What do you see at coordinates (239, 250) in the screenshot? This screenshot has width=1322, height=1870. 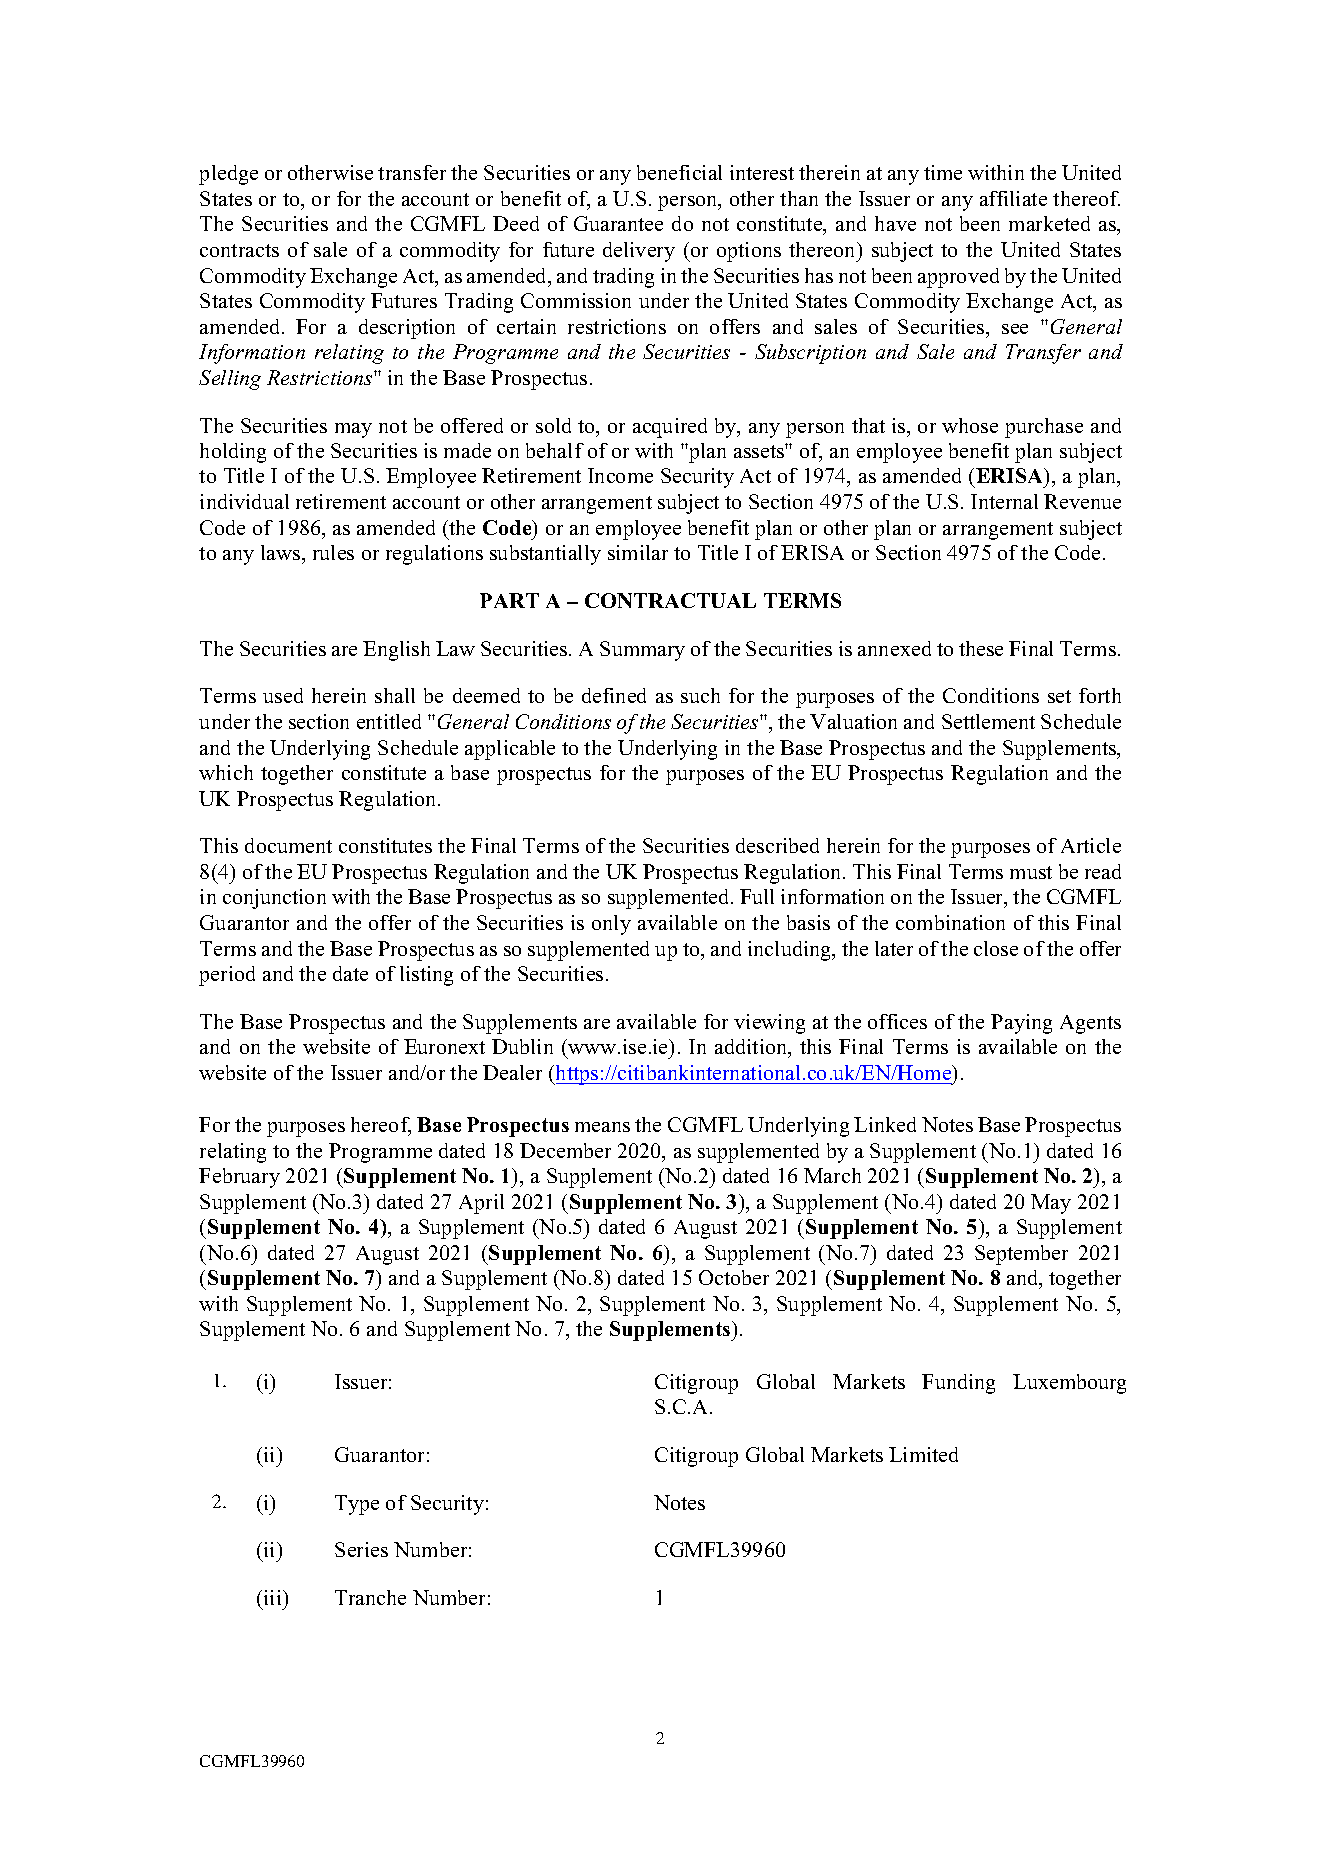 I see `contracts` at bounding box center [239, 250].
